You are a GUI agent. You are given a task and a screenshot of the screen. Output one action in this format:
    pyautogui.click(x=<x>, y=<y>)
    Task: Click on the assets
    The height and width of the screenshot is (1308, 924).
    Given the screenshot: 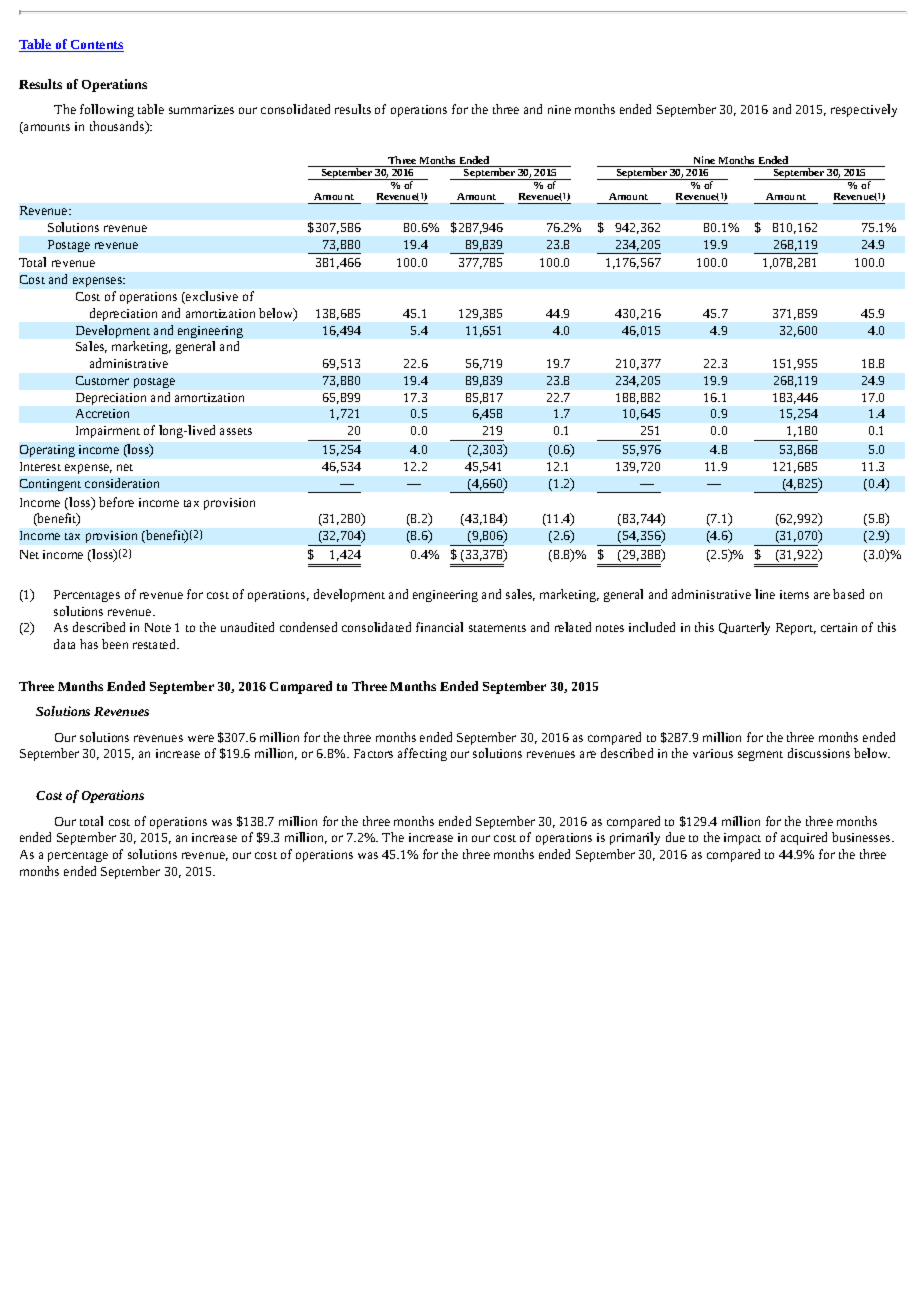 What is the action you would take?
    pyautogui.click(x=236, y=431)
